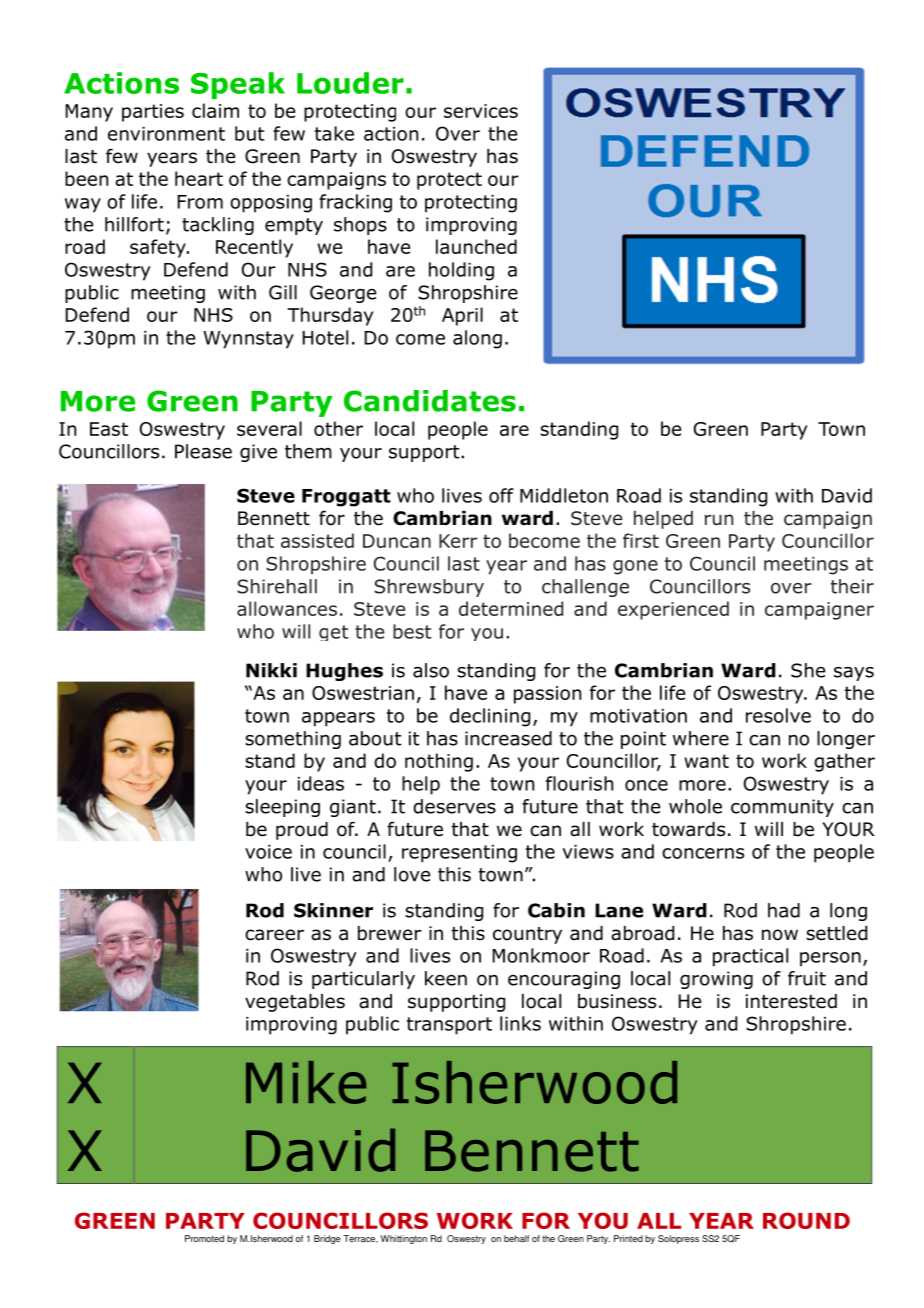  What do you see at coordinates (431, 670) in the screenshot?
I see `also` at bounding box center [431, 670].
